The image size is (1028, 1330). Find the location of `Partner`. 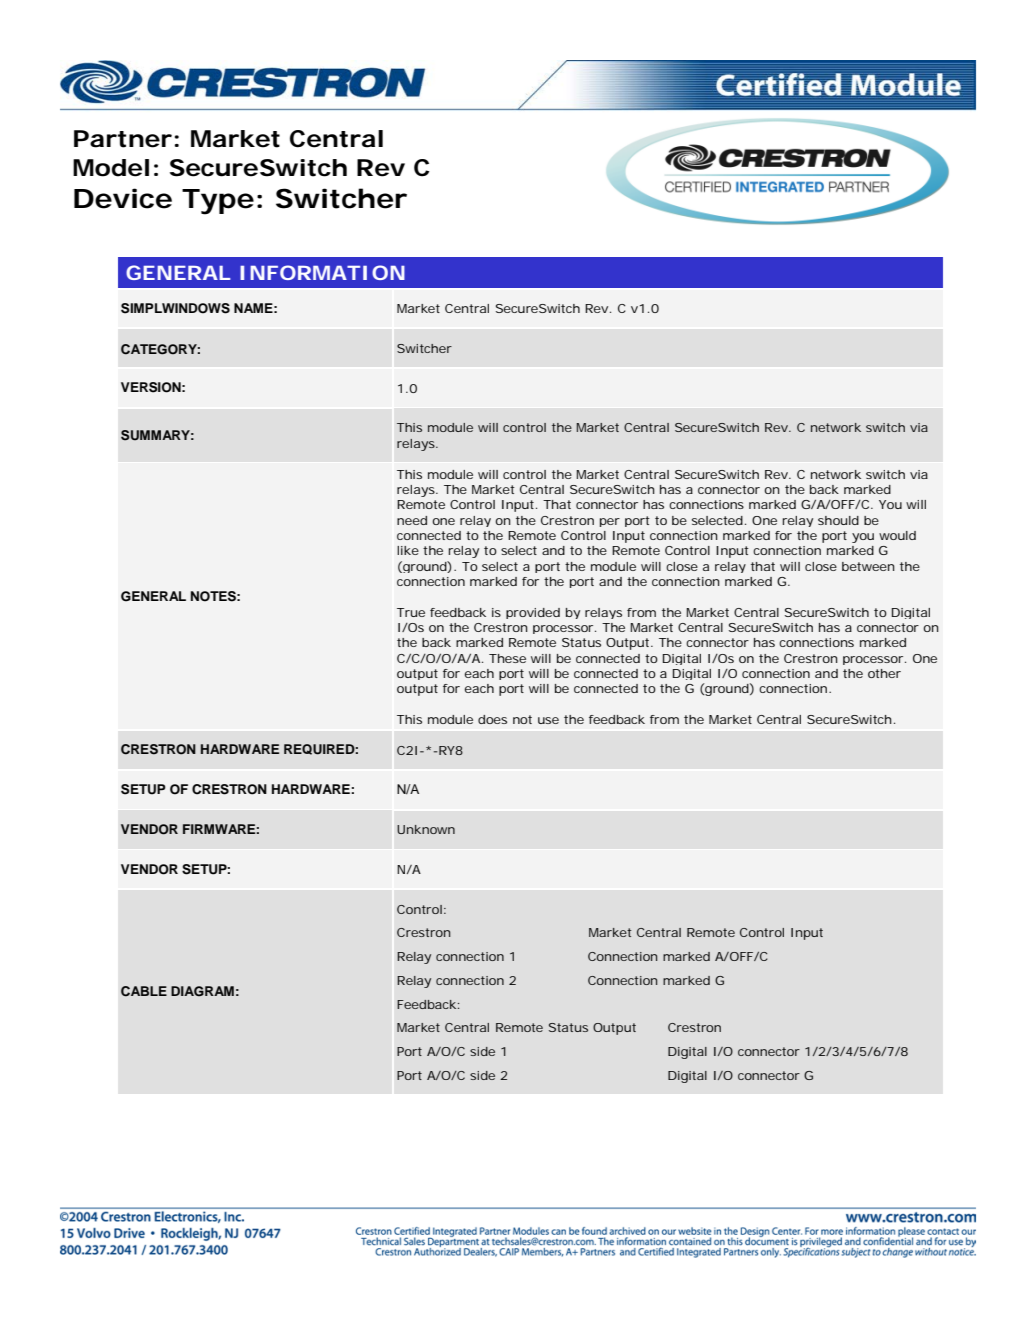

Partner is located at coordinates (123, 139).
